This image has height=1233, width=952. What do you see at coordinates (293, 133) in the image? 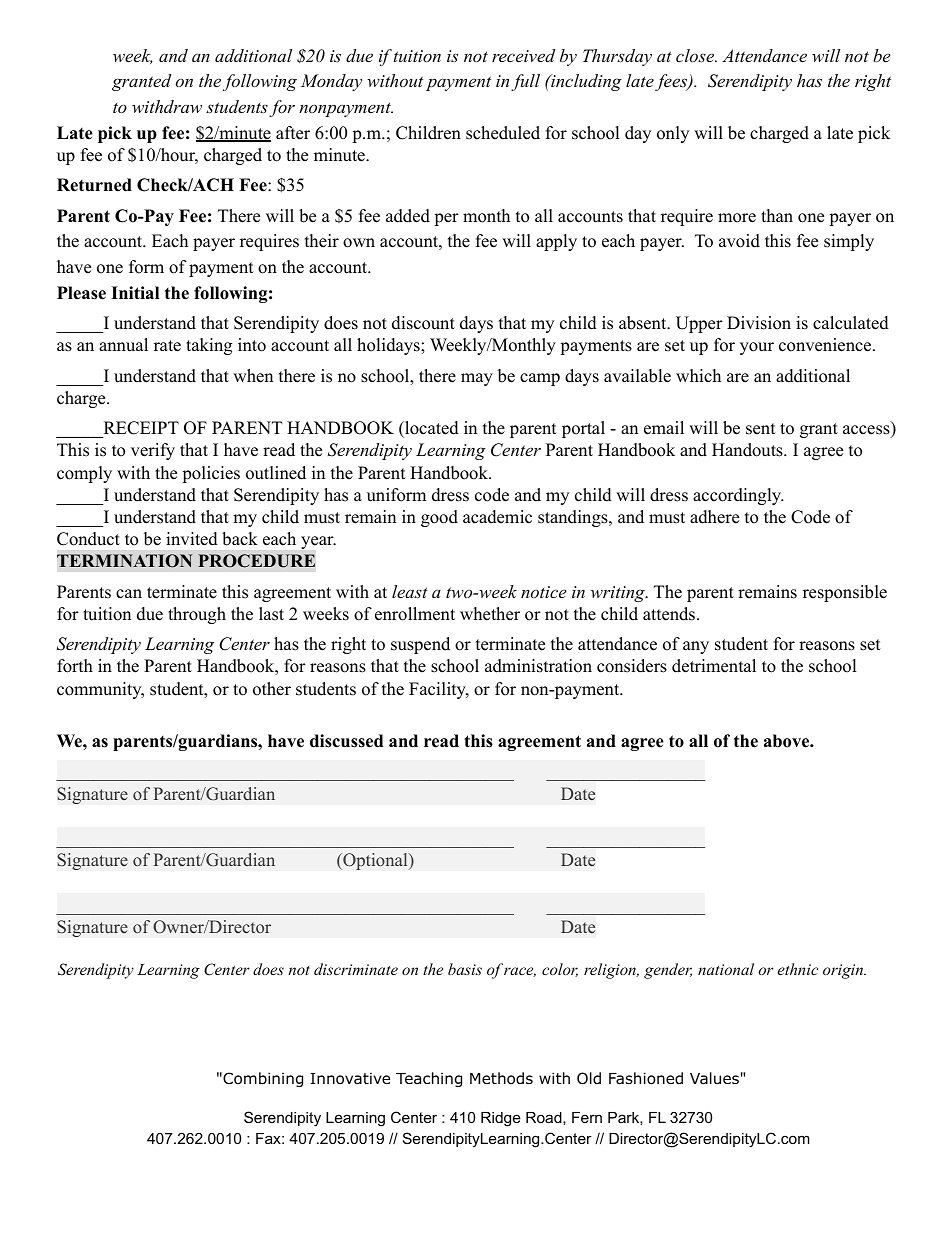
I see `after` at bounding box center [293, 133].
